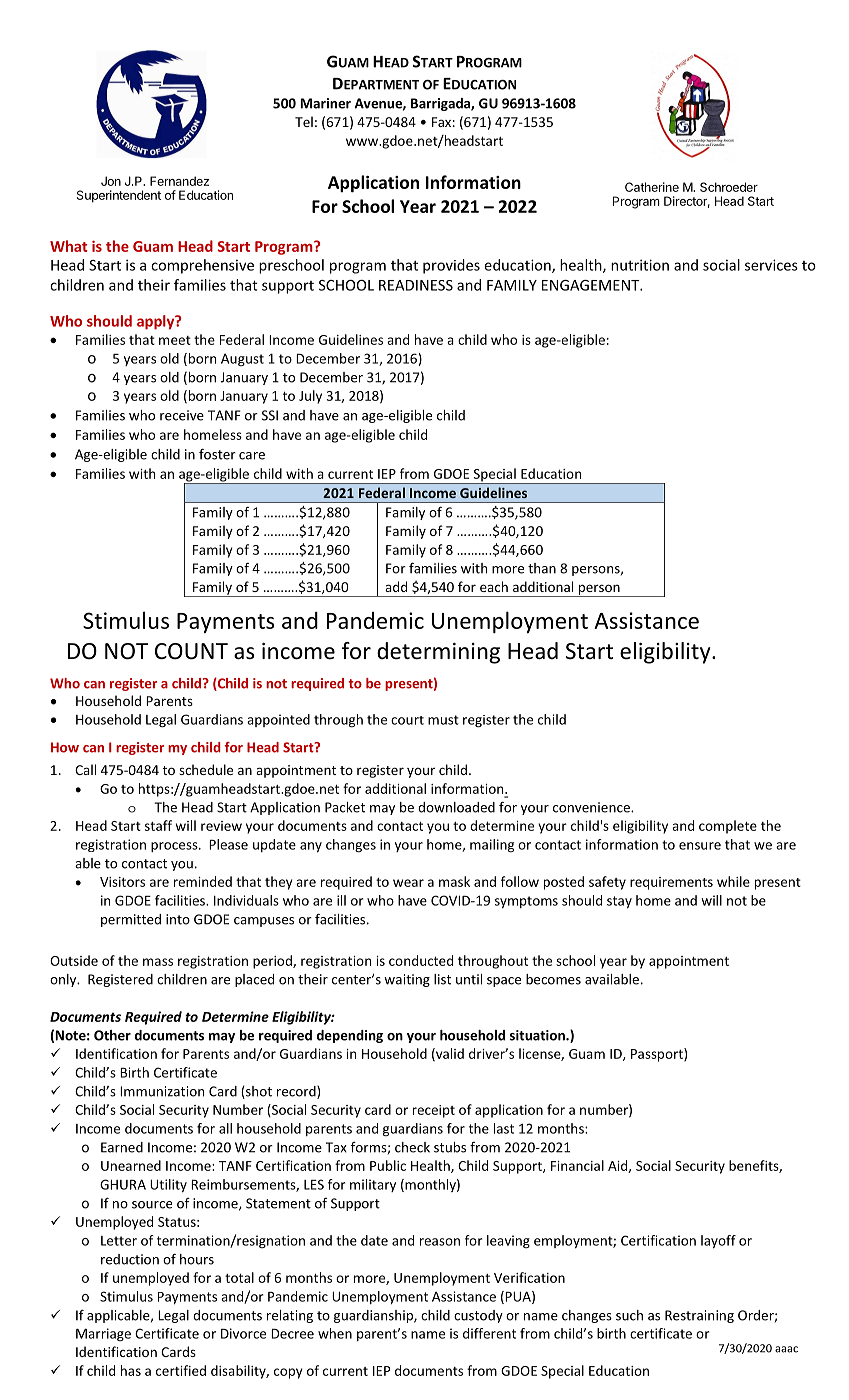 The height and width of the screenshot is (1400, 849). I want to click on Fernandez, so click(179, 181).
